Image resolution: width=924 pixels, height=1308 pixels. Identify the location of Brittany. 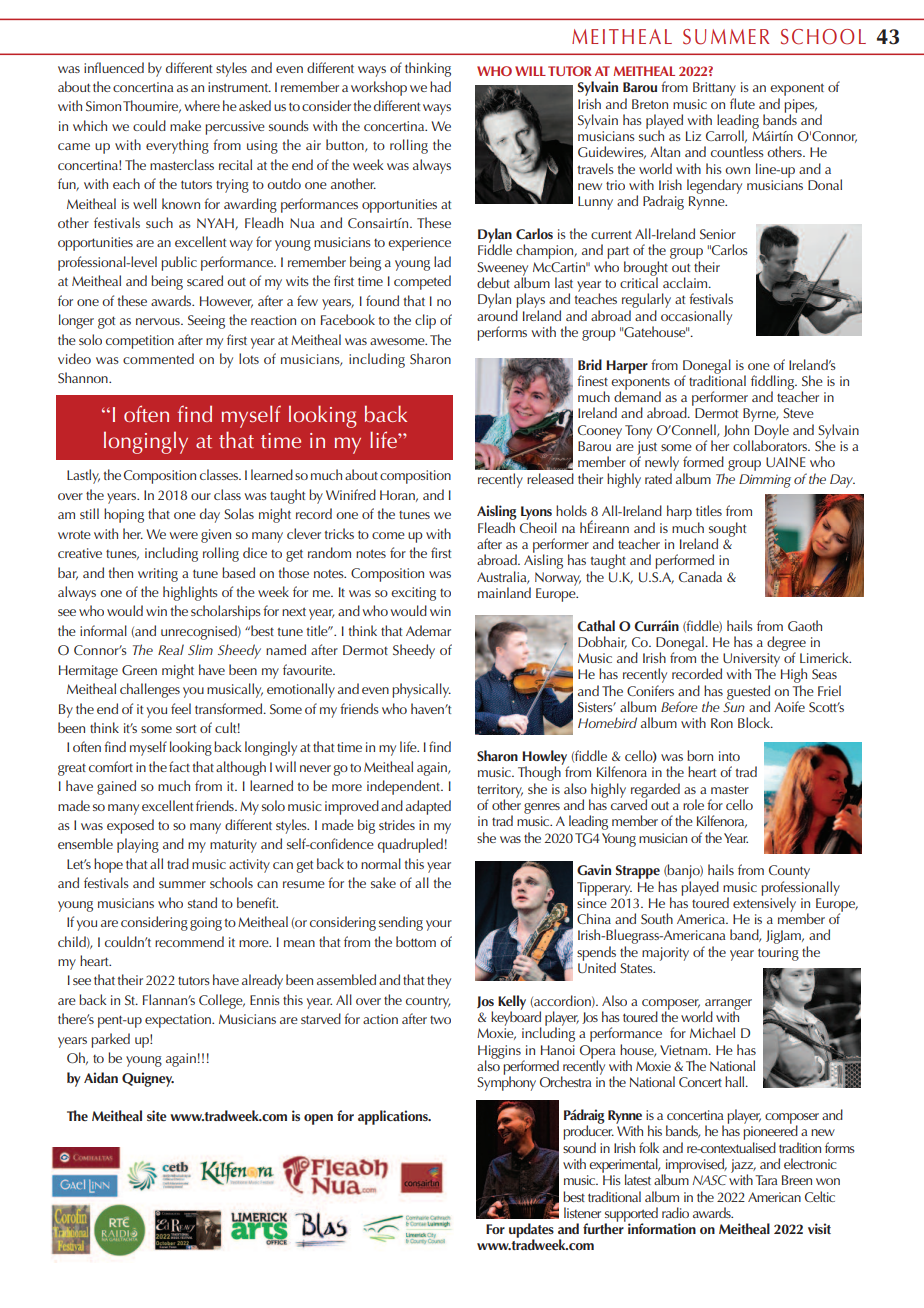
(714, 89).
